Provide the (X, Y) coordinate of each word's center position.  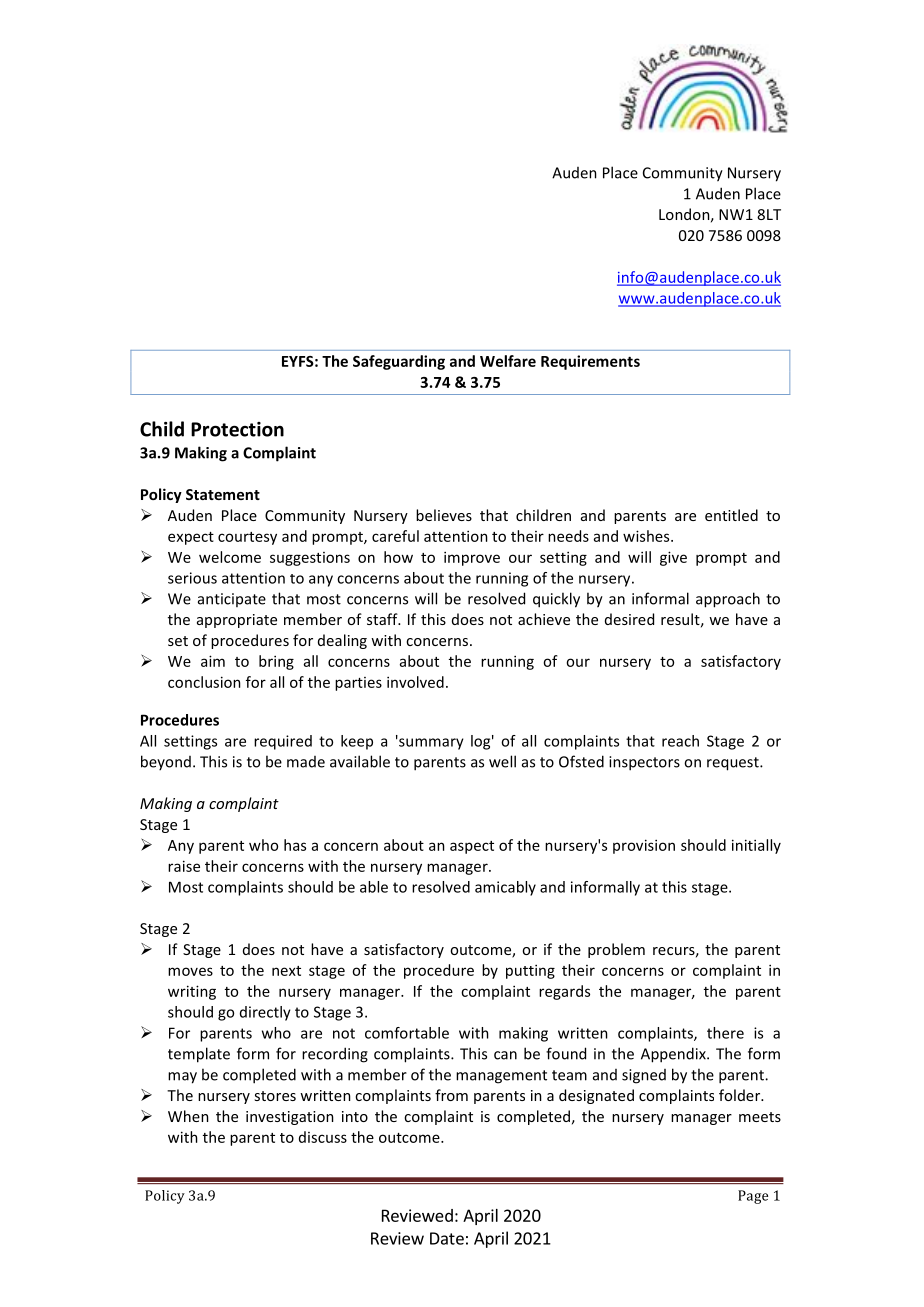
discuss (323, 1137)
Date (447, 1238)
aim (213, 661)
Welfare (508, 361)
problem (616, 950)
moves (190, 971)
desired (629, 619)
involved (415, 682)
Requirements (590, 362)
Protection (237, 429)
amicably (505, 888)
